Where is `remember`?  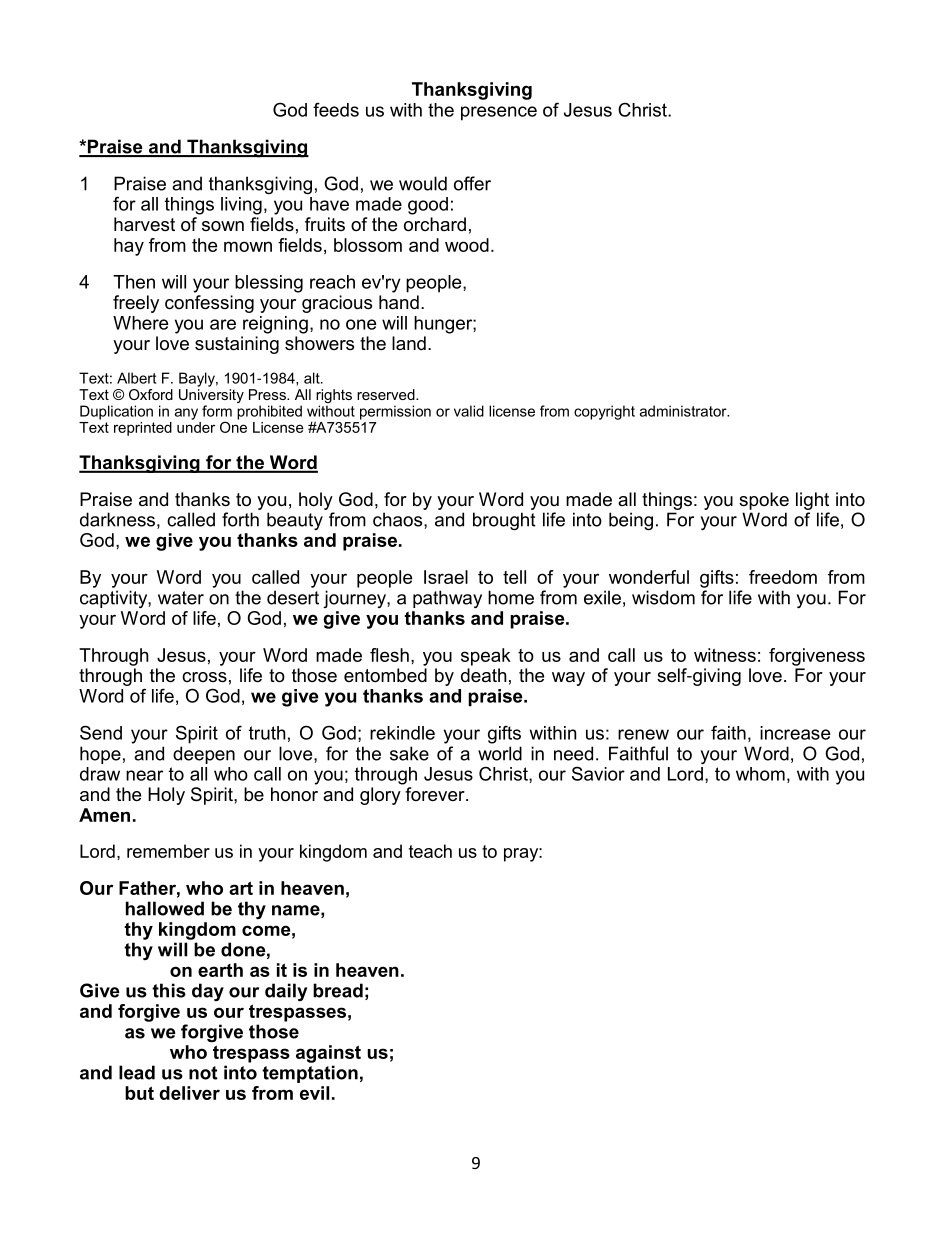 remember is located at coordinates (168, 851).
